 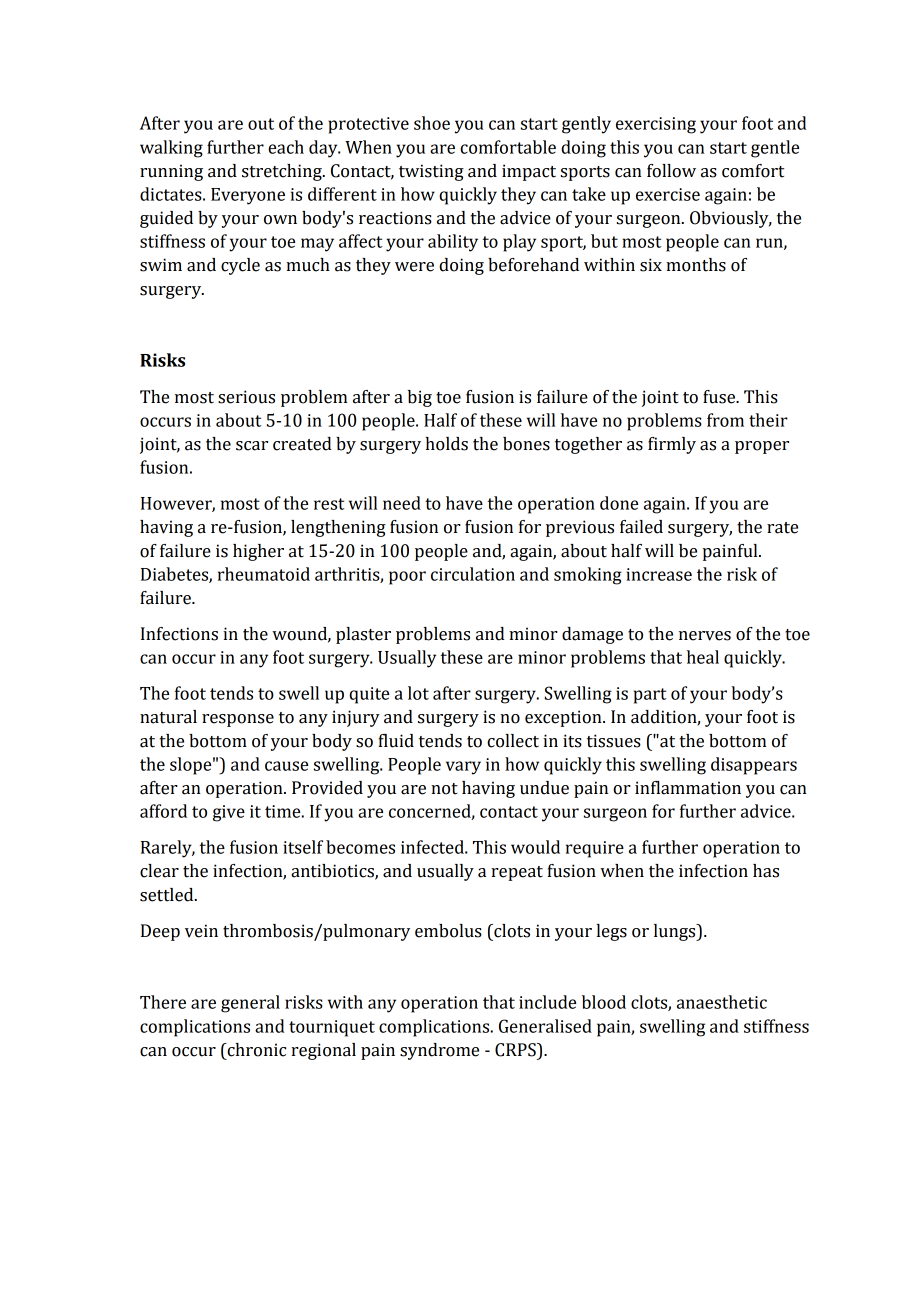 What do you see at coordinates (264, 574) in the page?
I see `rheumatoid` at bounding box center [264, 574].
